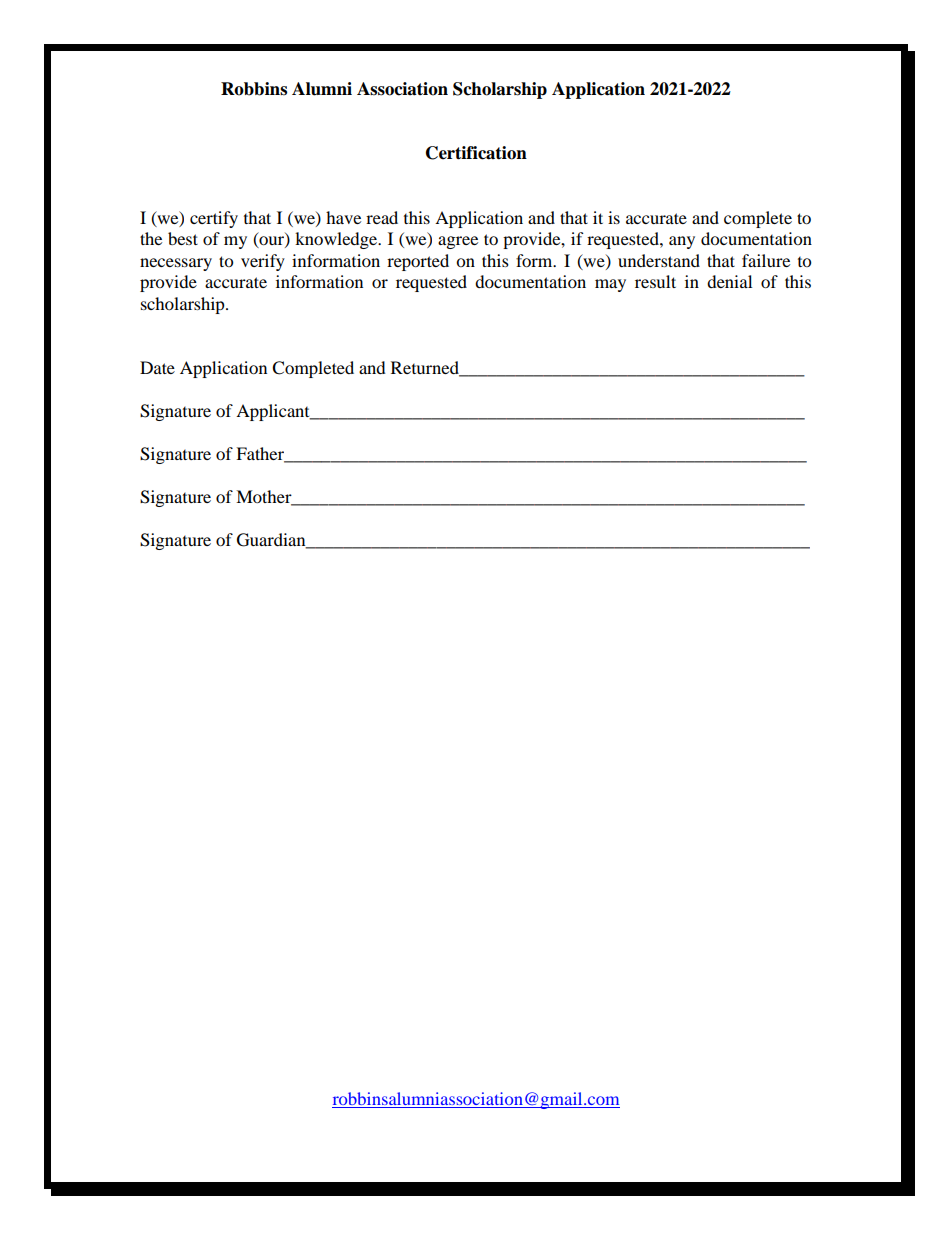 Image resolution: width=952 pixels, height=1233 pixels. What do you see at coordinates (610, 285) in the screenshot?
I see `may` at bounding box center [610, 285].
